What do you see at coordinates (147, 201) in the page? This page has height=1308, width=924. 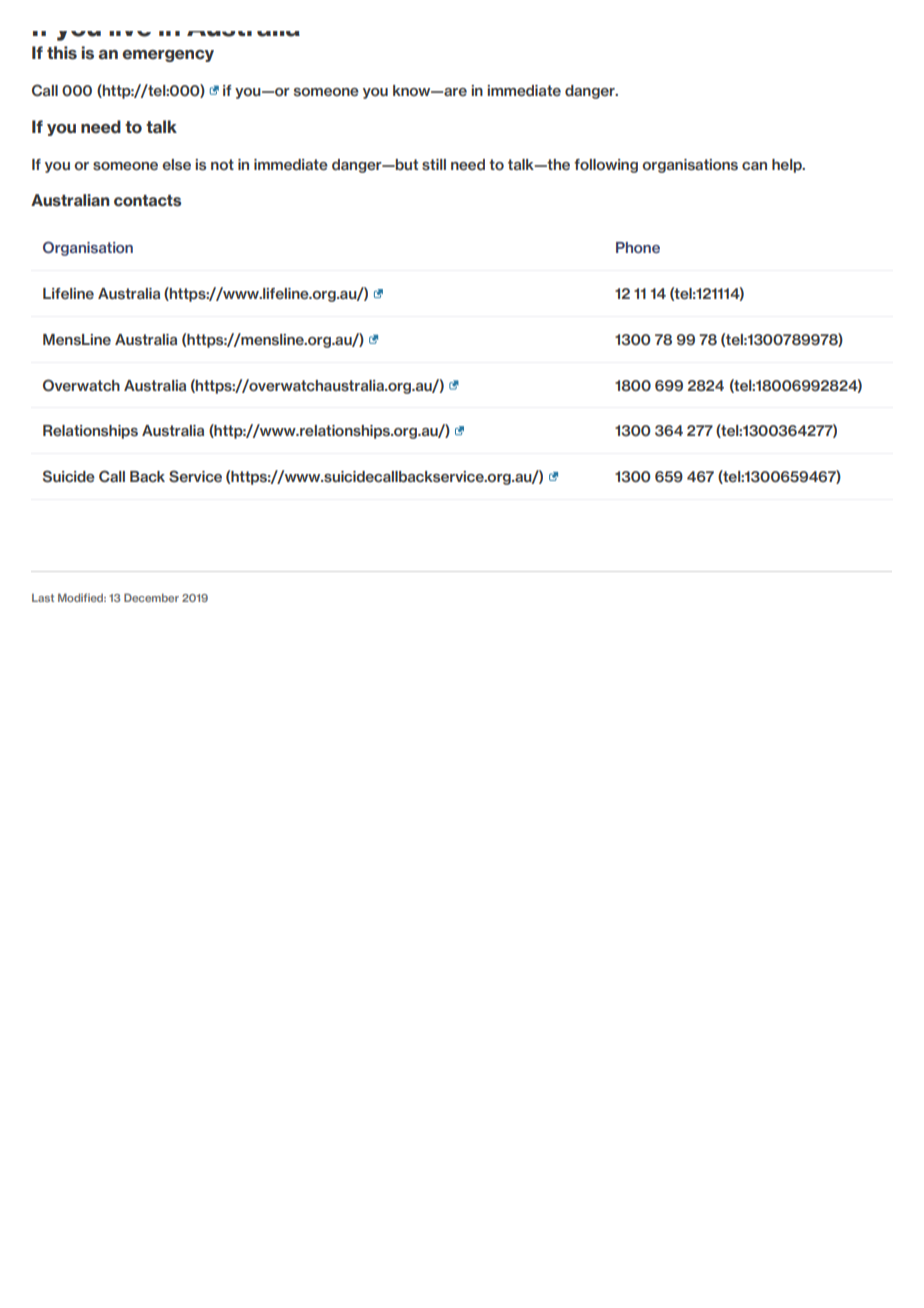 I see `contacts` at bounding box center [147, 201].
